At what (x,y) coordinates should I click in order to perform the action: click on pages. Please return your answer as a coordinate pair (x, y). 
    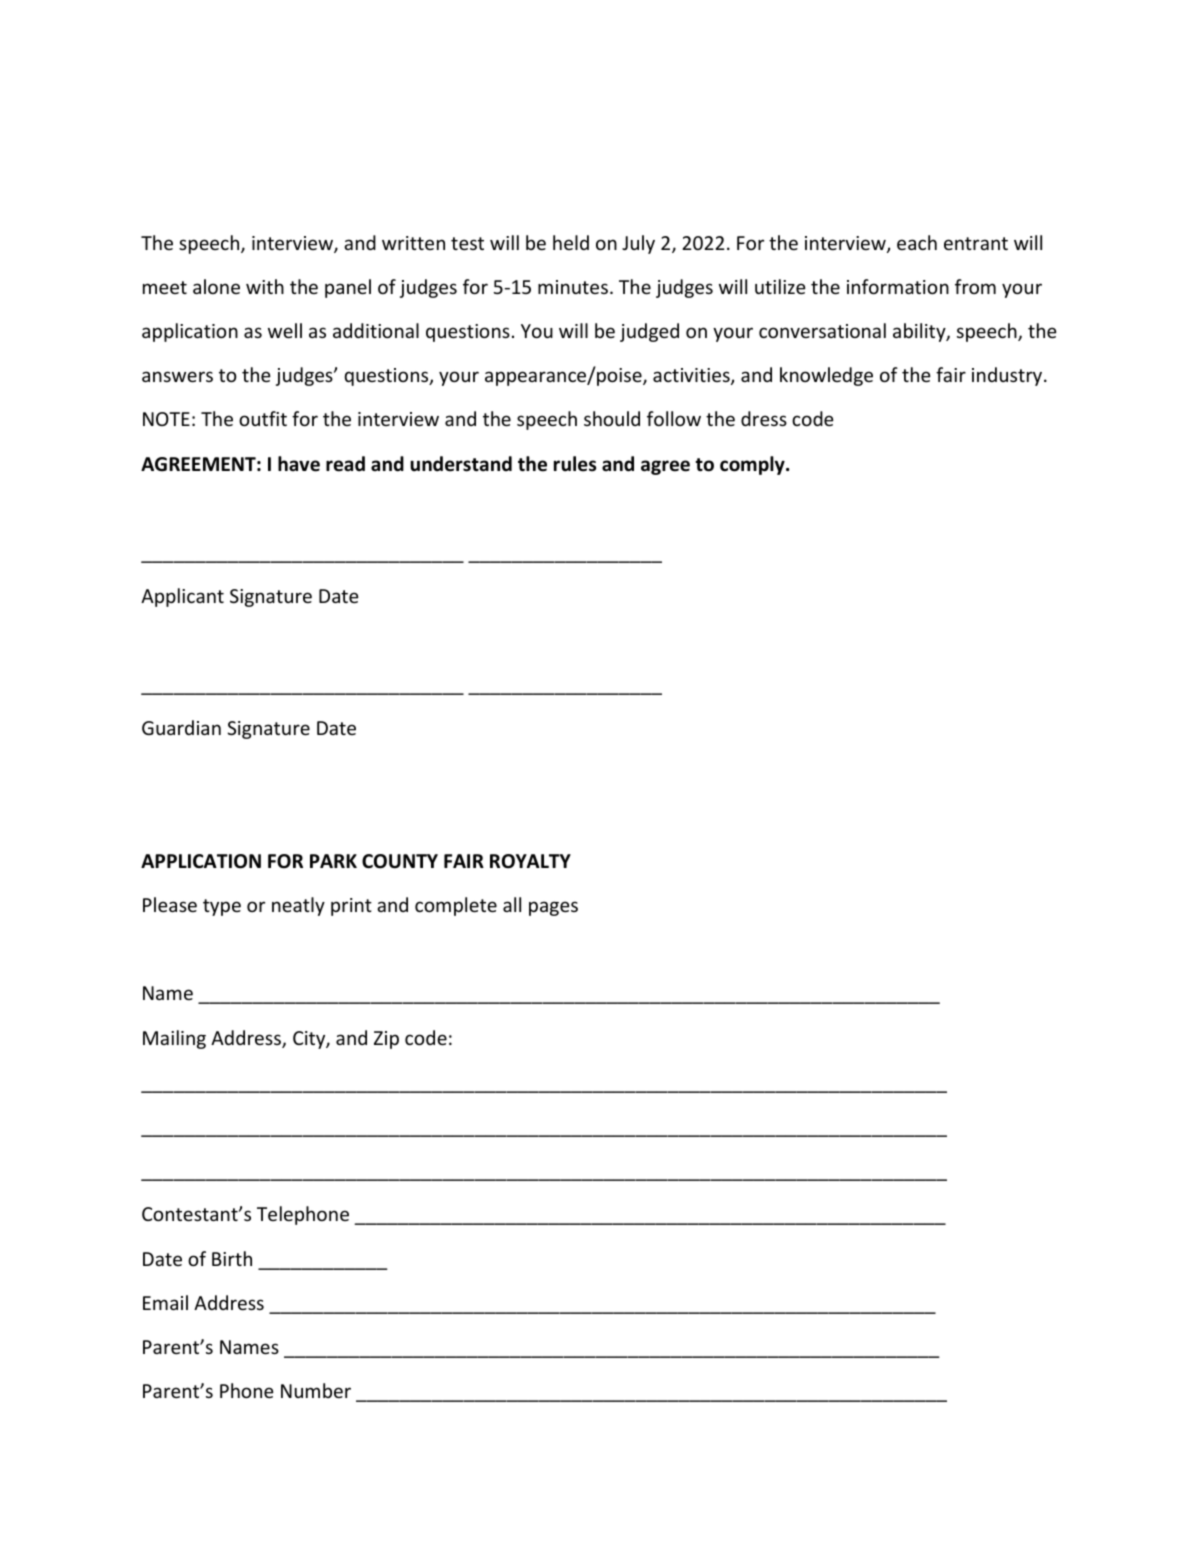
    Looking at the image, I should click on (553, 908).
